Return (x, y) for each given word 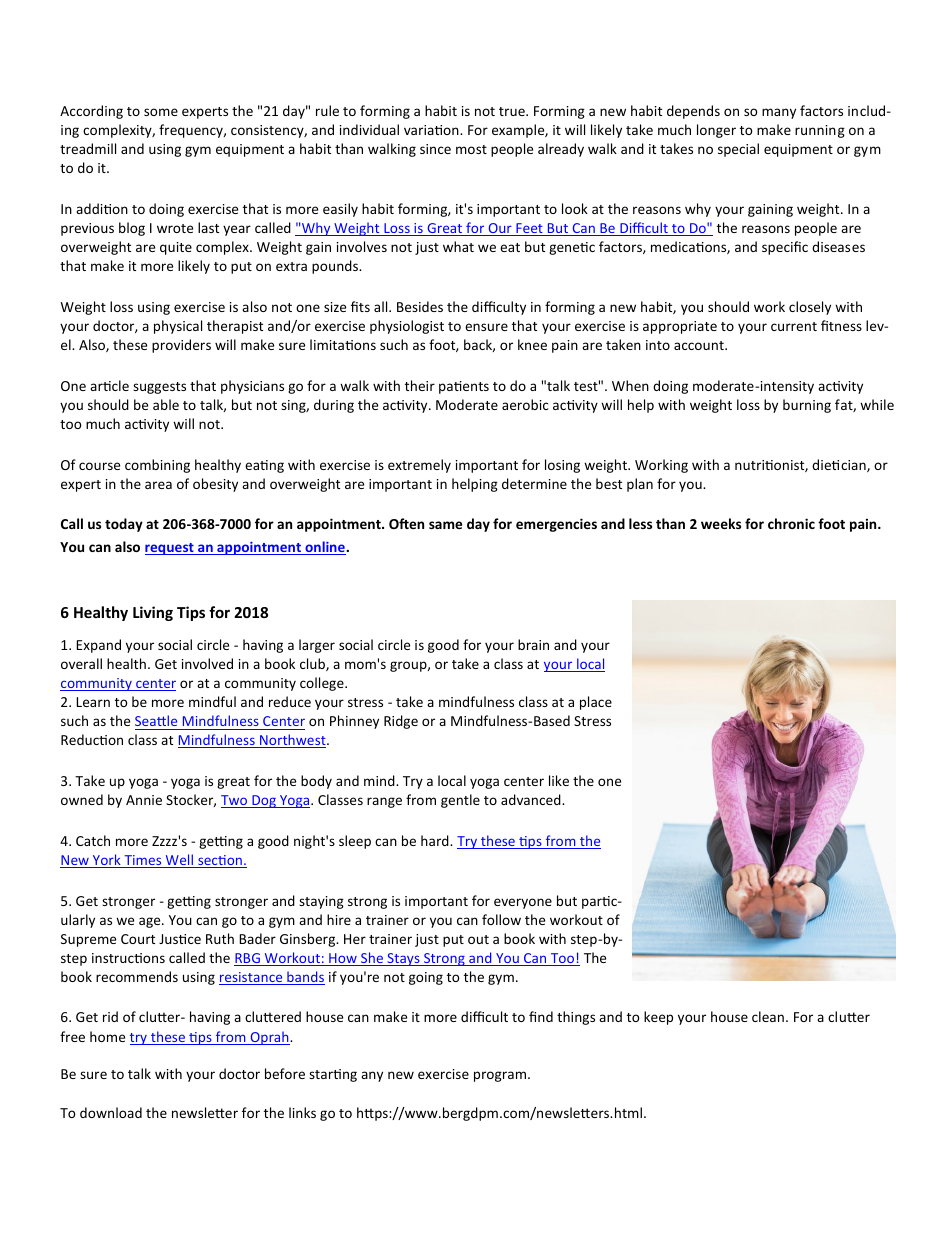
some (161, 112)
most (471, 149)
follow (501, 919)
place (596, 703)
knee (532, 344)
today (124, 525)
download (111, 1112)
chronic (791, 523)
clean (768, 1016)
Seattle (156, 720)
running (820, 131)
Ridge (401, 722)
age (151, 922)
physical (178, 327)
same (445, 525)
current (794, 326)
